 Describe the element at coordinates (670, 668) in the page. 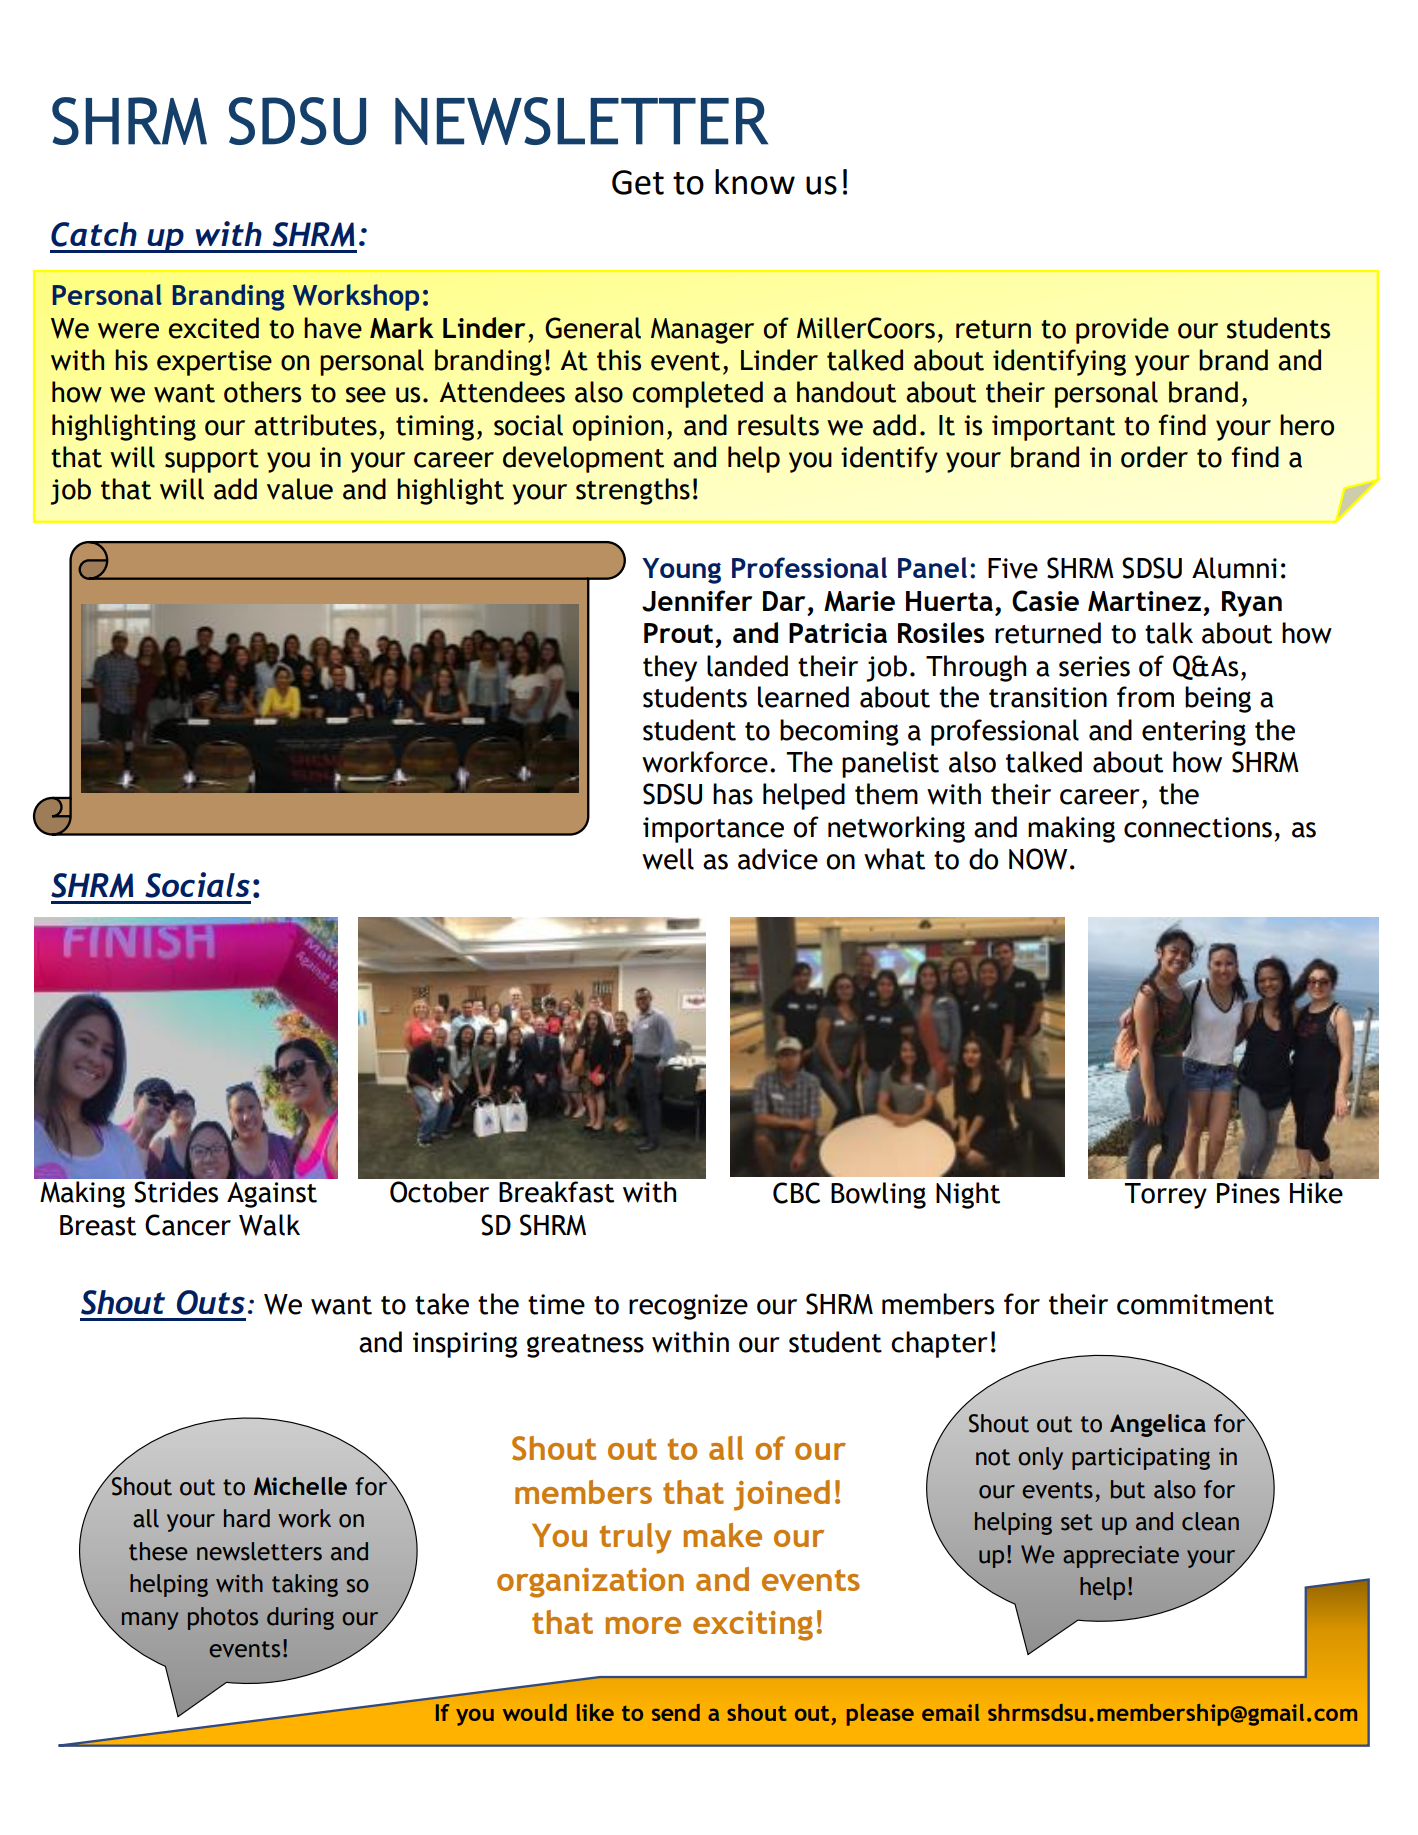

I see `they` at that location.
